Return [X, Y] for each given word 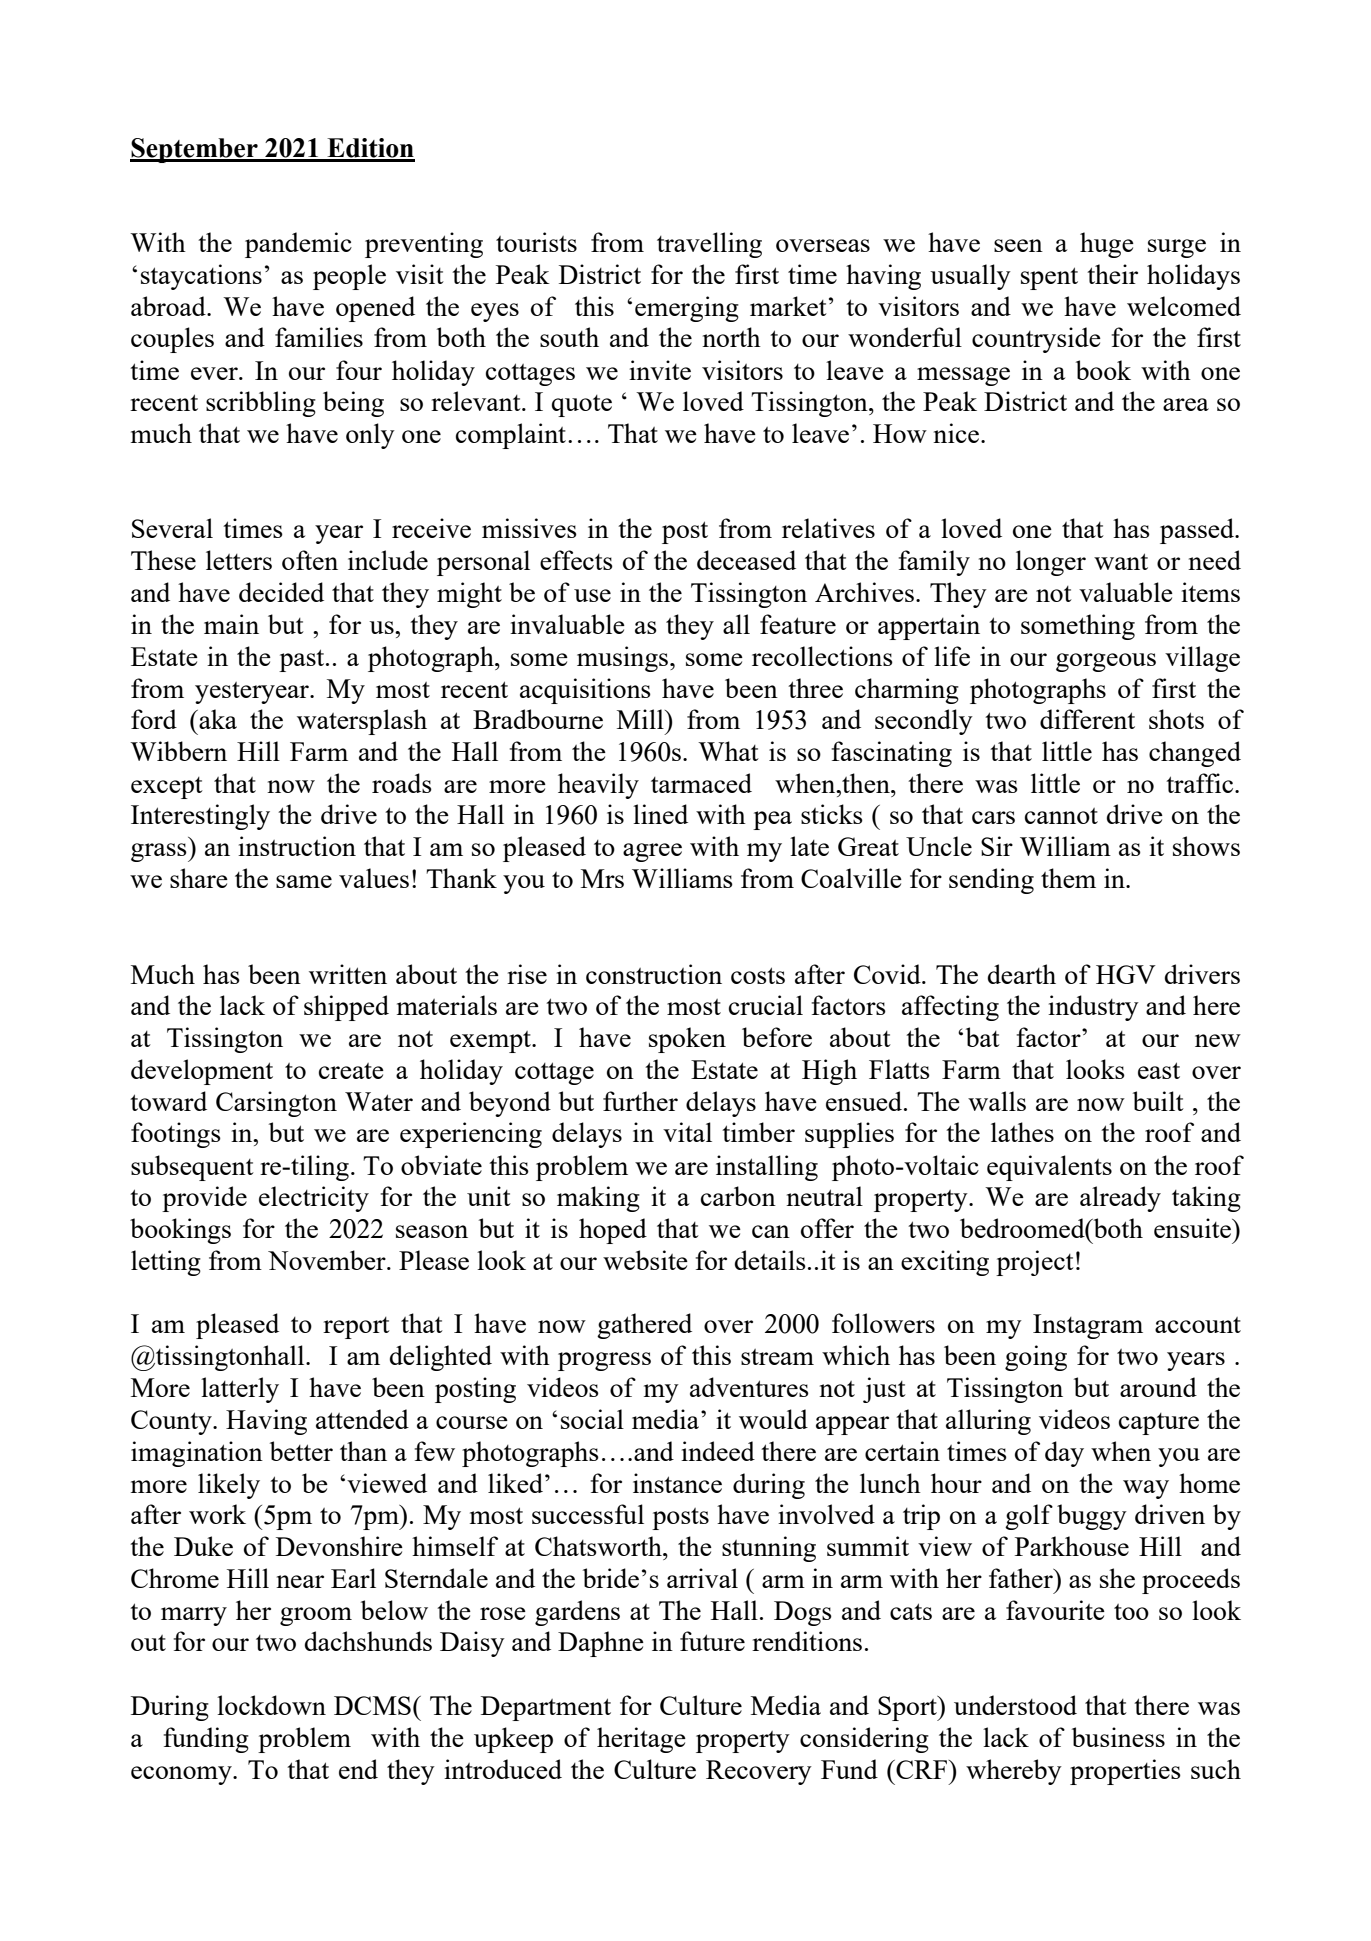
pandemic [298, 245]
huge [1107, 245]
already [1120, 1199]
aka [217, 719]
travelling [709, 245]
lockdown [271, 1705]
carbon [738, 1196]
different [1087, 719]
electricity [314, 1199]
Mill [641, 719]
